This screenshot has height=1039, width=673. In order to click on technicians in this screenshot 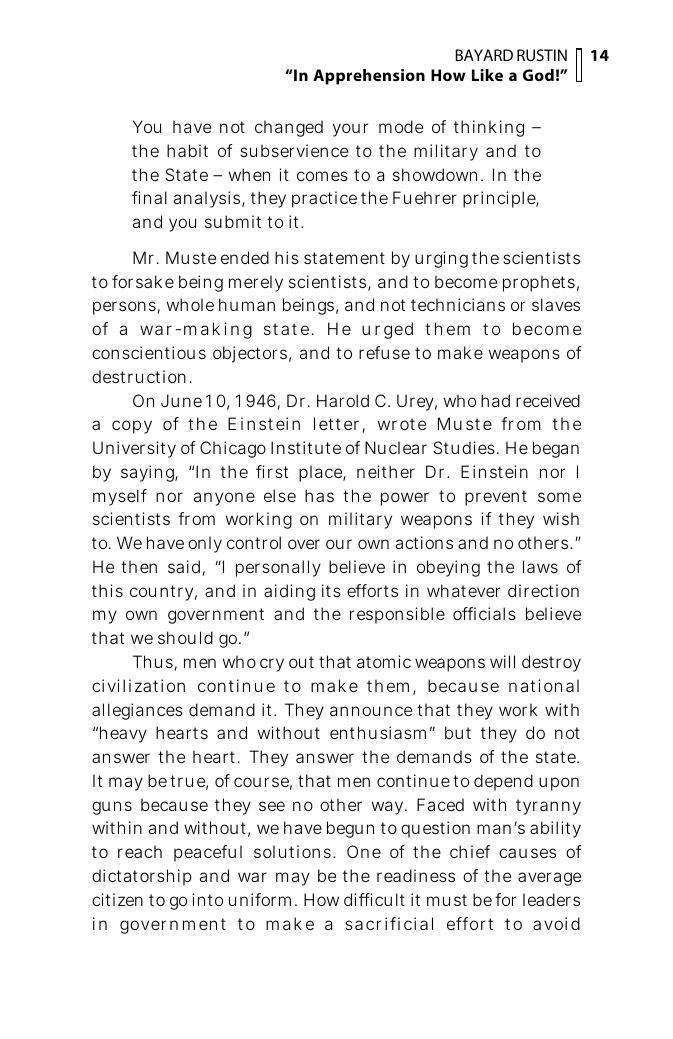, I will do `click(458, 304)`.
